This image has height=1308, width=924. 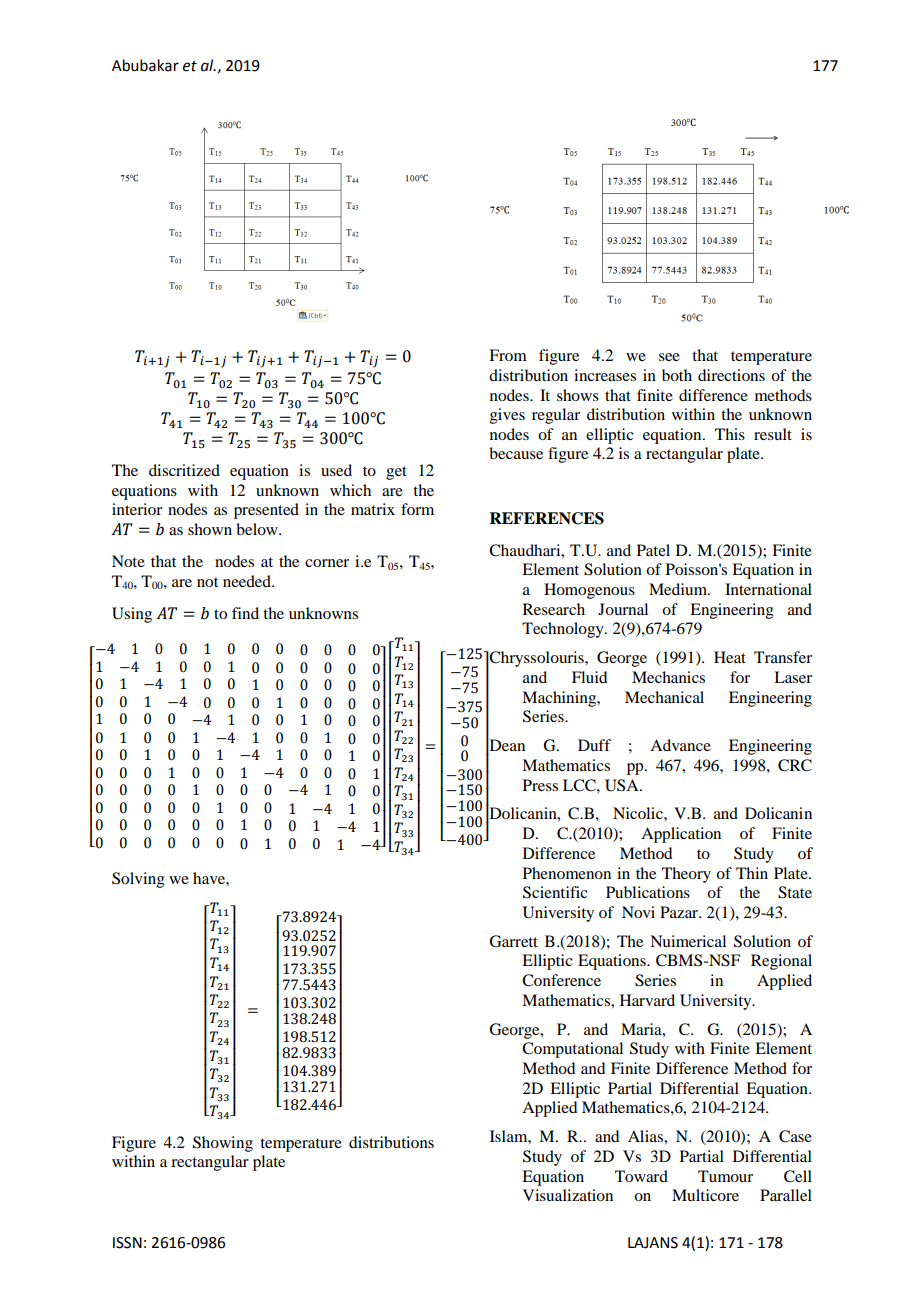 I want to click on Press, so click(x=540, y=785).
